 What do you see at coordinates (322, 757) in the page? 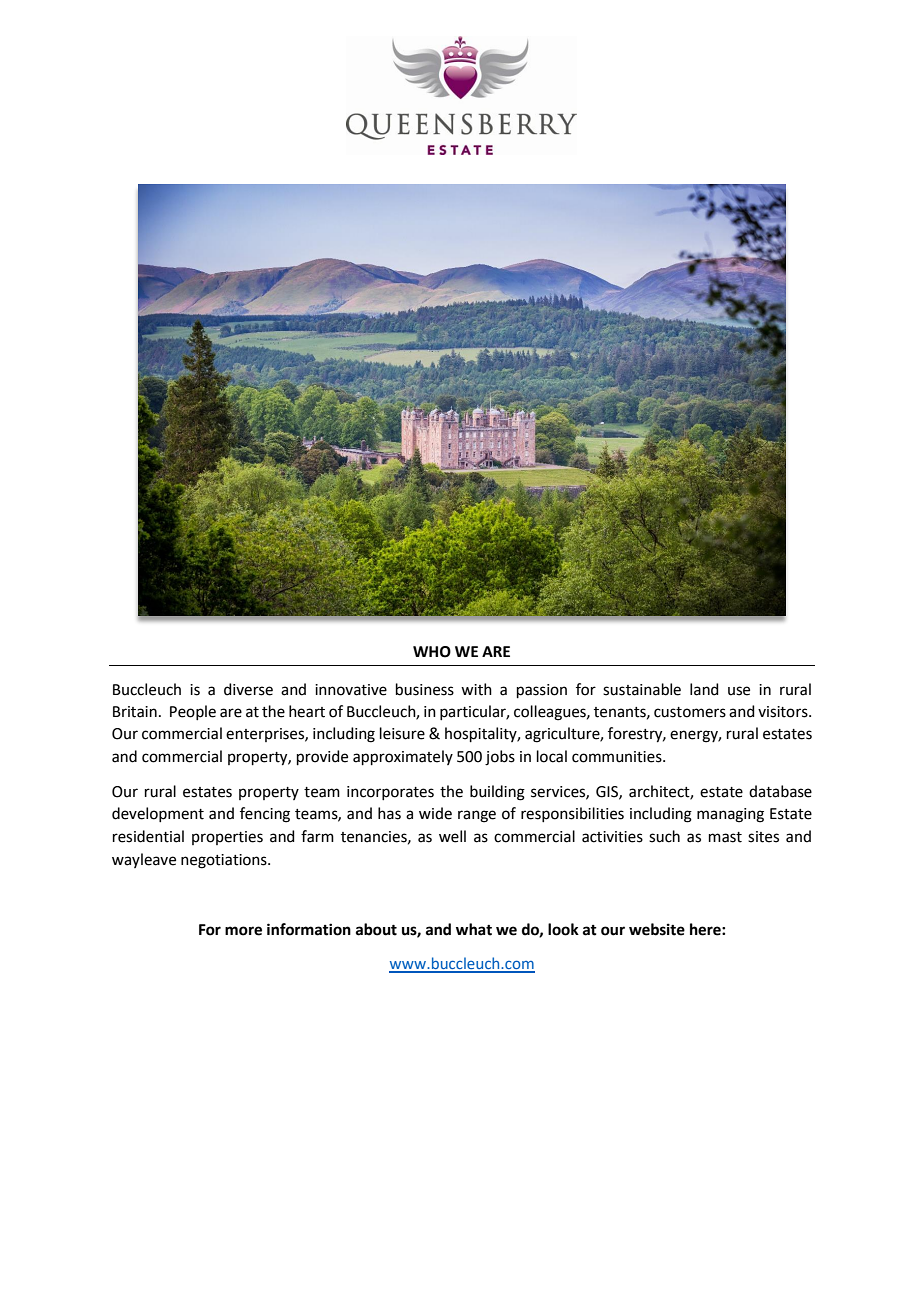
I see `provide` at bounding box center [322, 757].
